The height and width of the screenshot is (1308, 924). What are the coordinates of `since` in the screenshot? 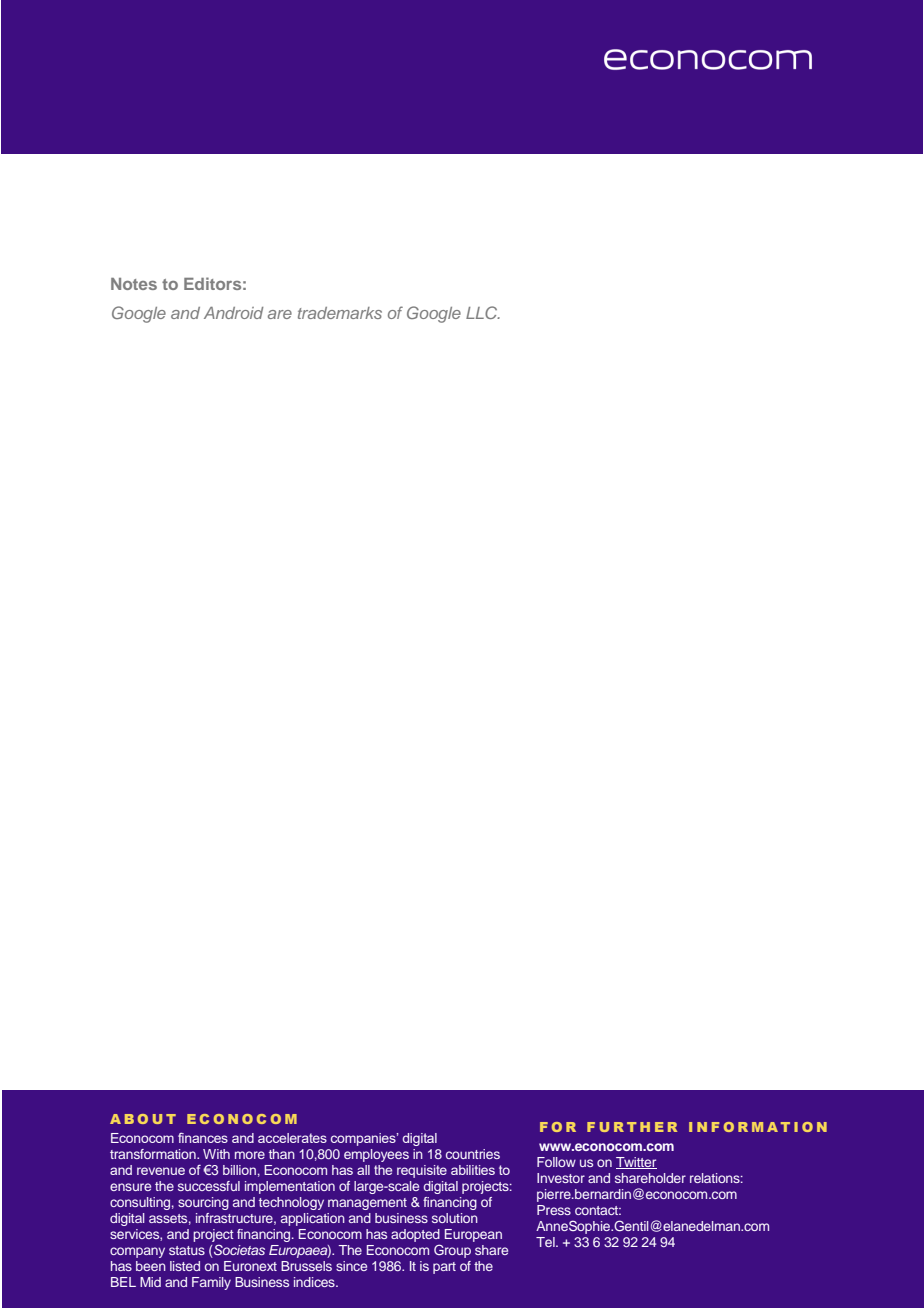 It's located at (351, 1266).
